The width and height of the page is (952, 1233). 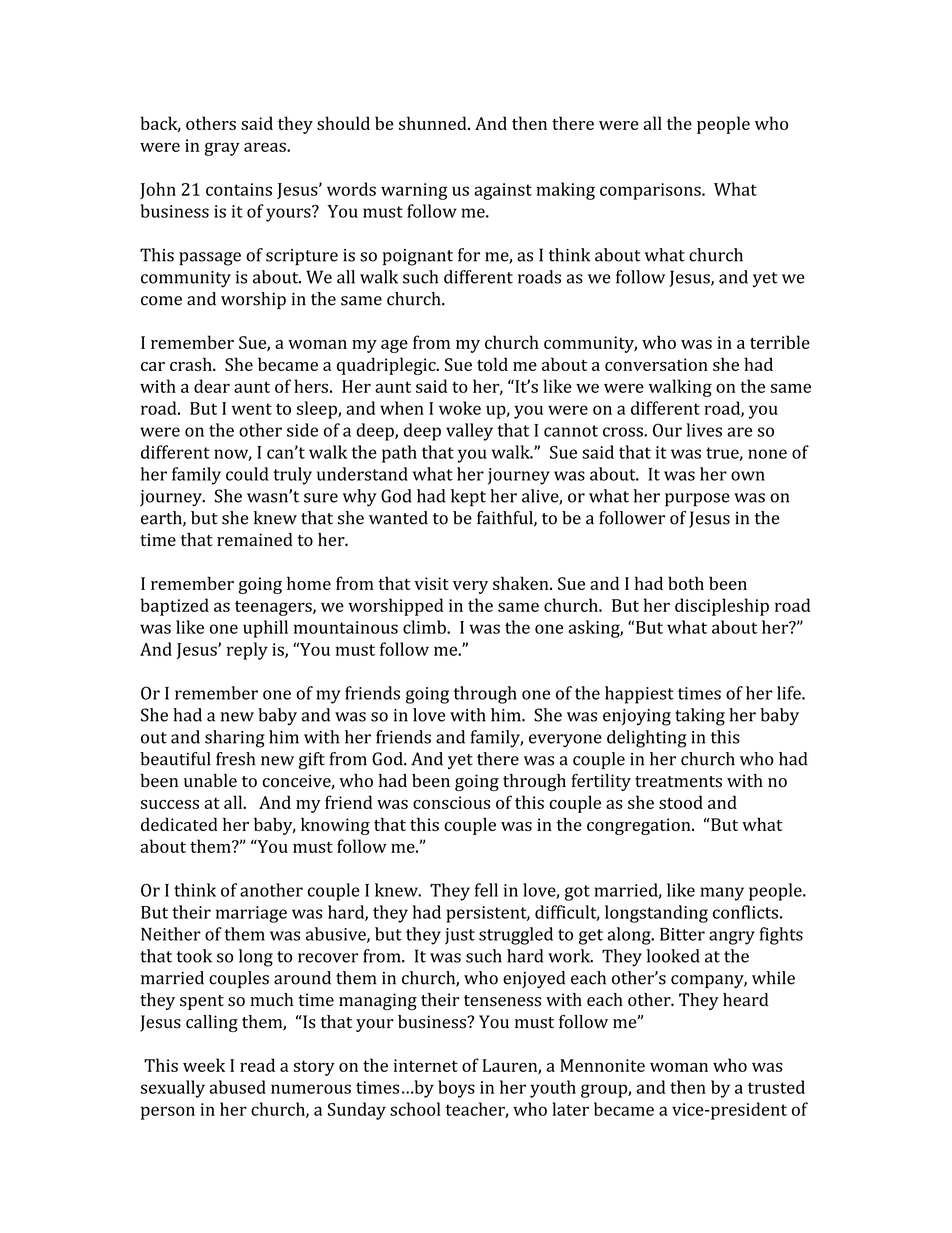 I want to click on dear, so click(x=212, y=386).
